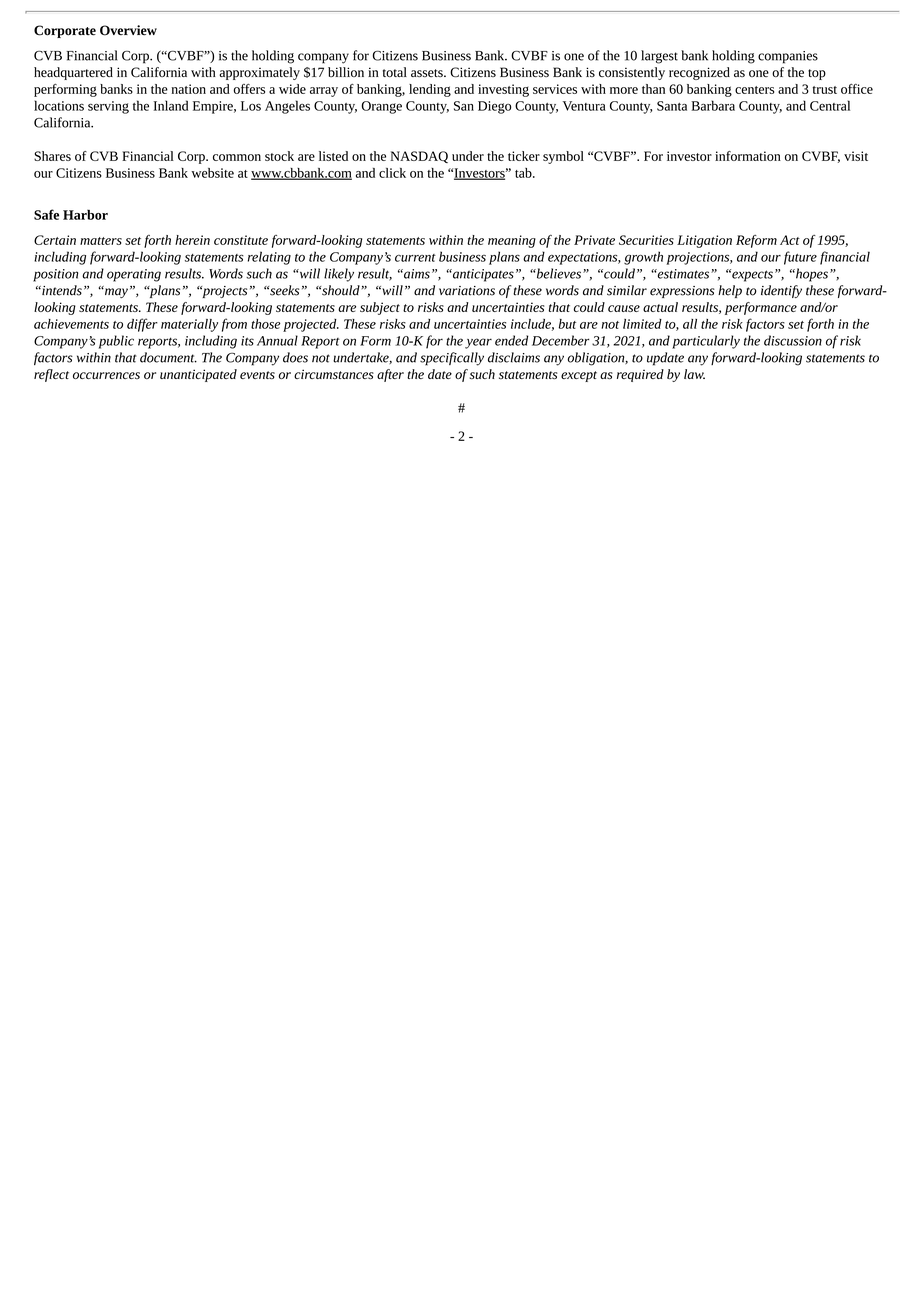 The image size is (924, 1308). What do you see at coordinates (428, 73) in the page?
I see `assets` at bounding box center [428, 73].
